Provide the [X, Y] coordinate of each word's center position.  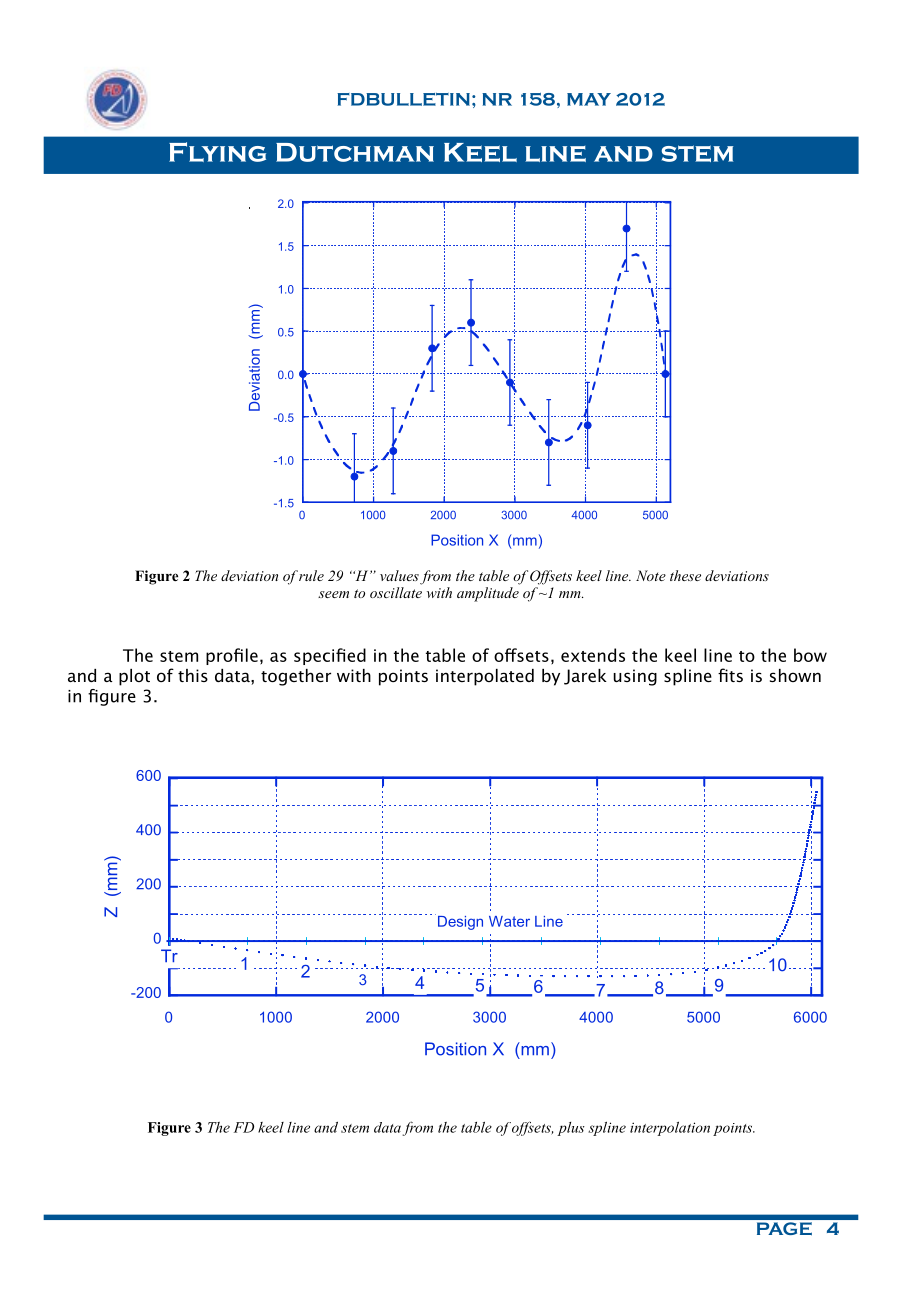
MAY [589, 99]
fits [730, 675]
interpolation [670, 1129]
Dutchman [355, 152]
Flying [217, 152]
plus [571, 1129]
